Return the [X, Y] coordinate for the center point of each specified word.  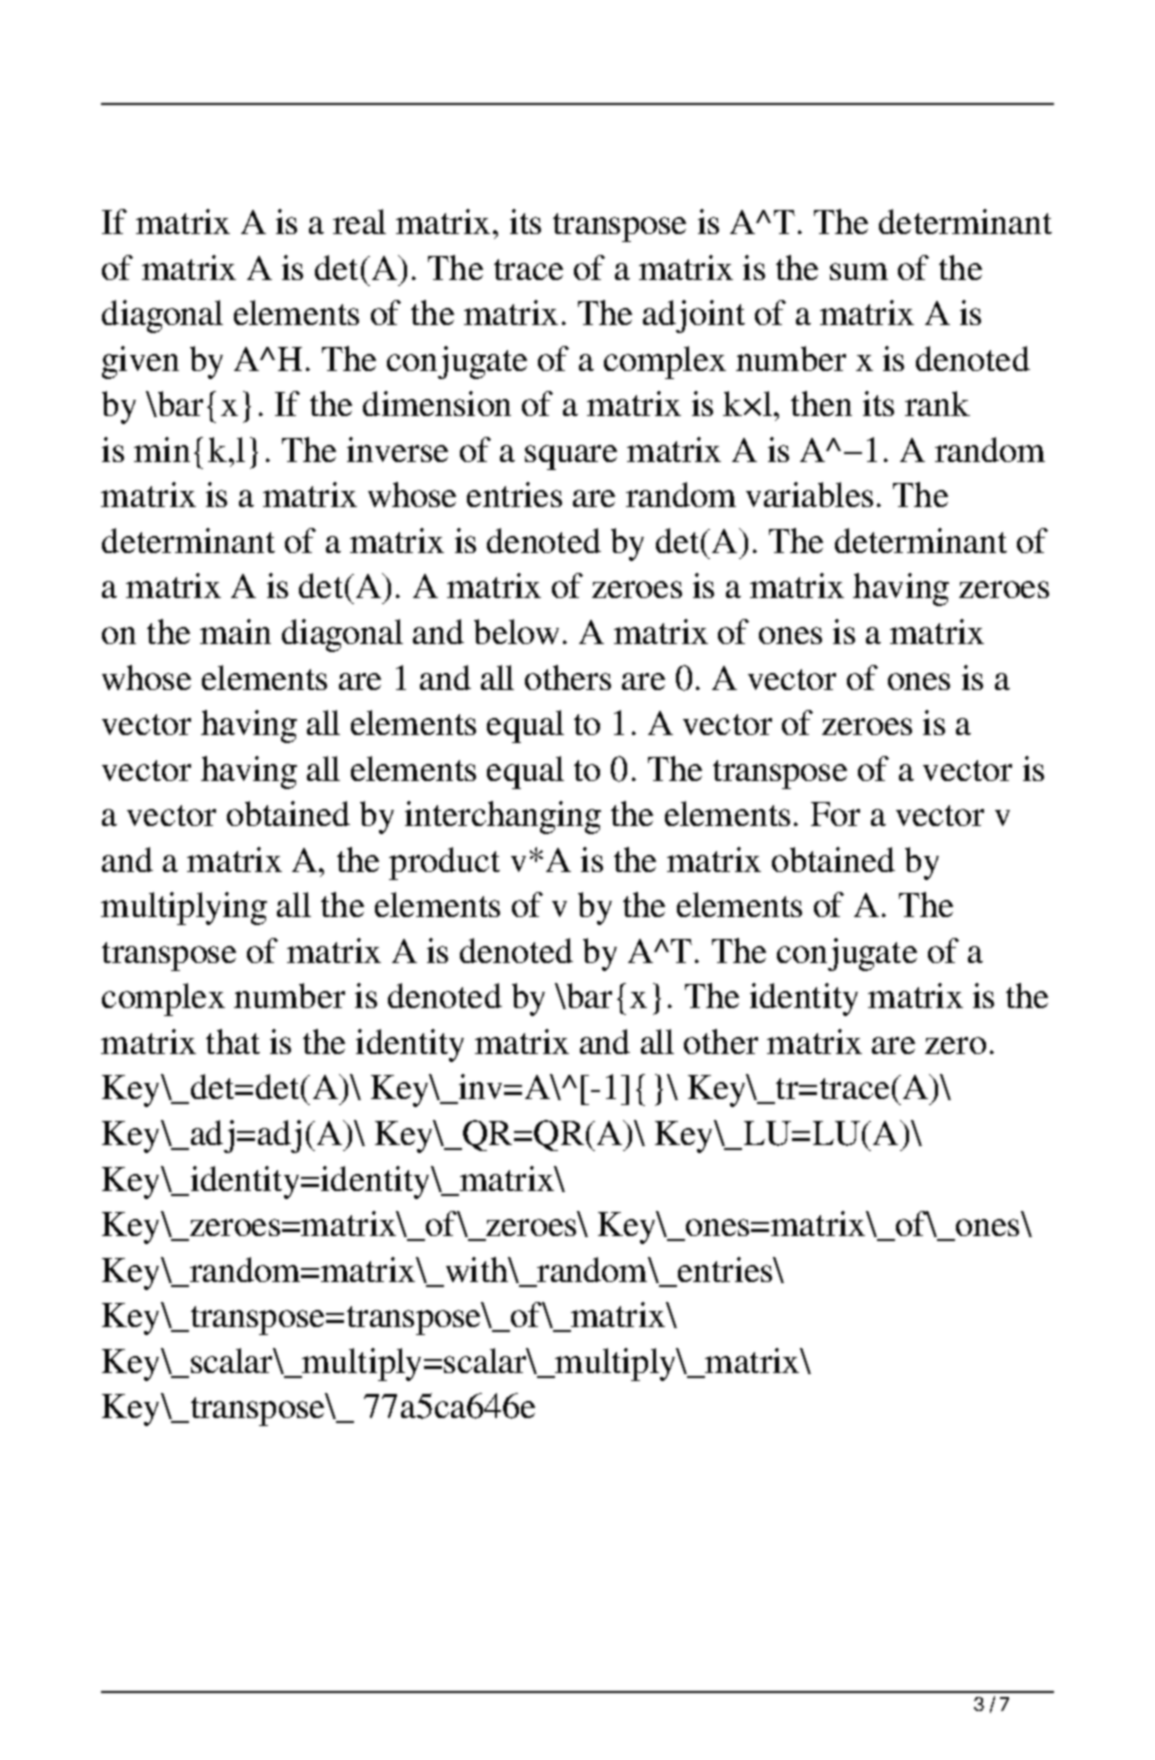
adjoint [694, 316]
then [821, 403]
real [359, 221]
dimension [437, 403]
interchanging [503, 817]
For [835, 814]
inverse [397, 449]
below [516, 631]
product [444, 863]
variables [809, 494]
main [235, 631]
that [233, 1041]
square [571, 457]
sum [859, 271]
